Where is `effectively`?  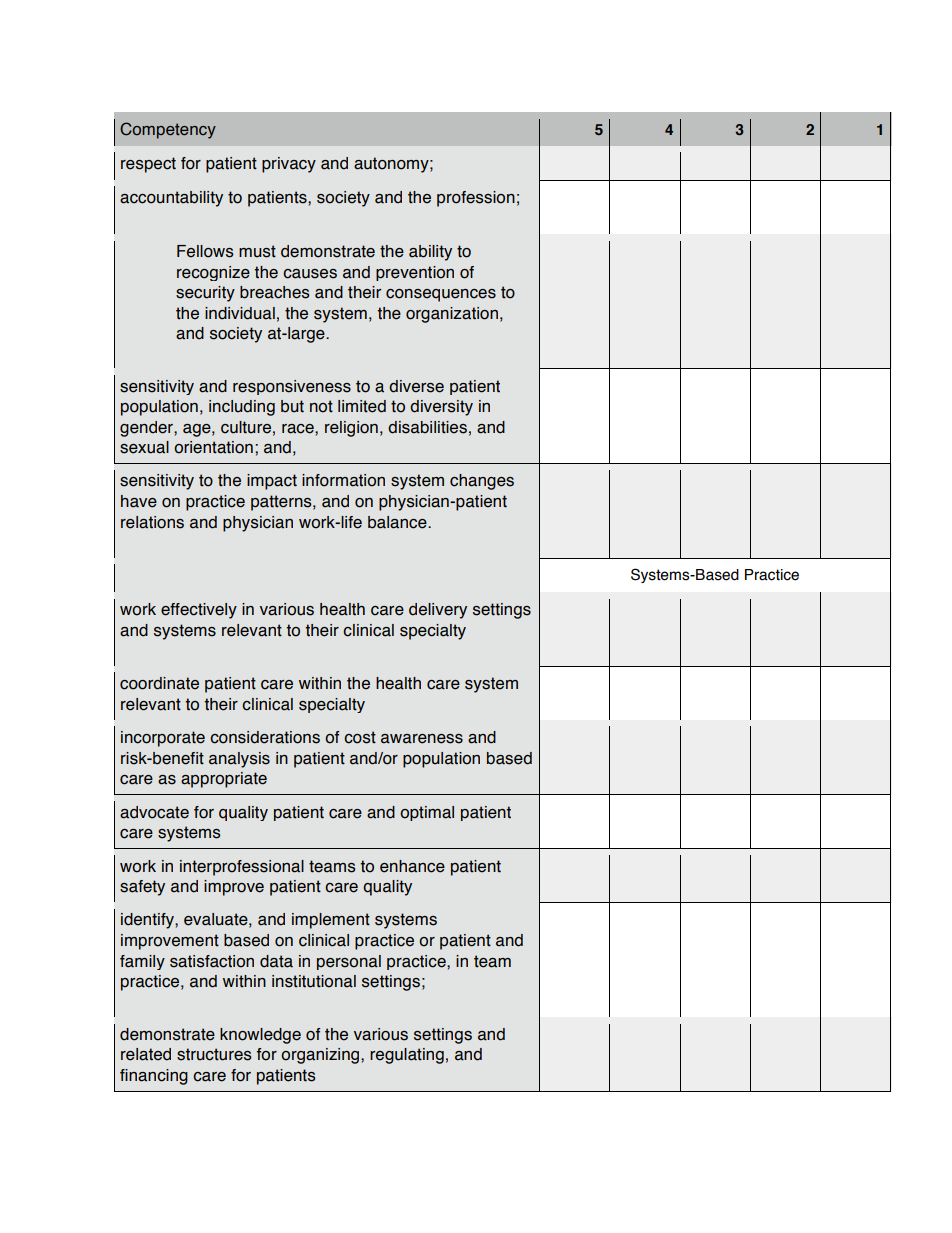 effectively is located at coordinates (199, 611).
